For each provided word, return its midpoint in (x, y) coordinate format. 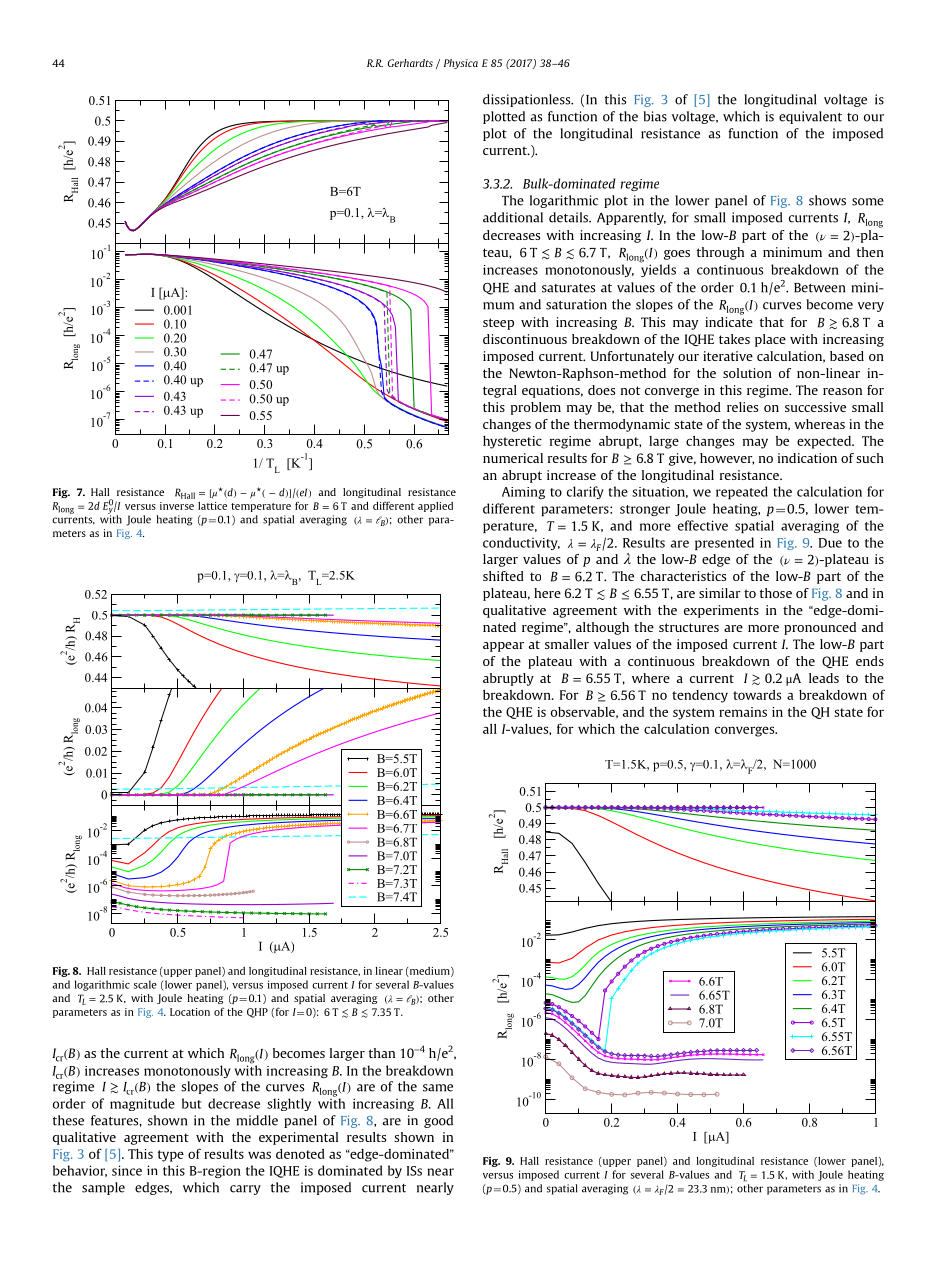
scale (145, 984)
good (438, 1121)
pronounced (820, 628)
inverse (177, 506)
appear (503, 647)
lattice (212, 506)
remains (743, 712)
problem (536, 408)
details (569, 217)
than (382, 1053)
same (438, 1088)
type (171, 1156)
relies (742, 407)
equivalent (810, 117)
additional (513, 217)
